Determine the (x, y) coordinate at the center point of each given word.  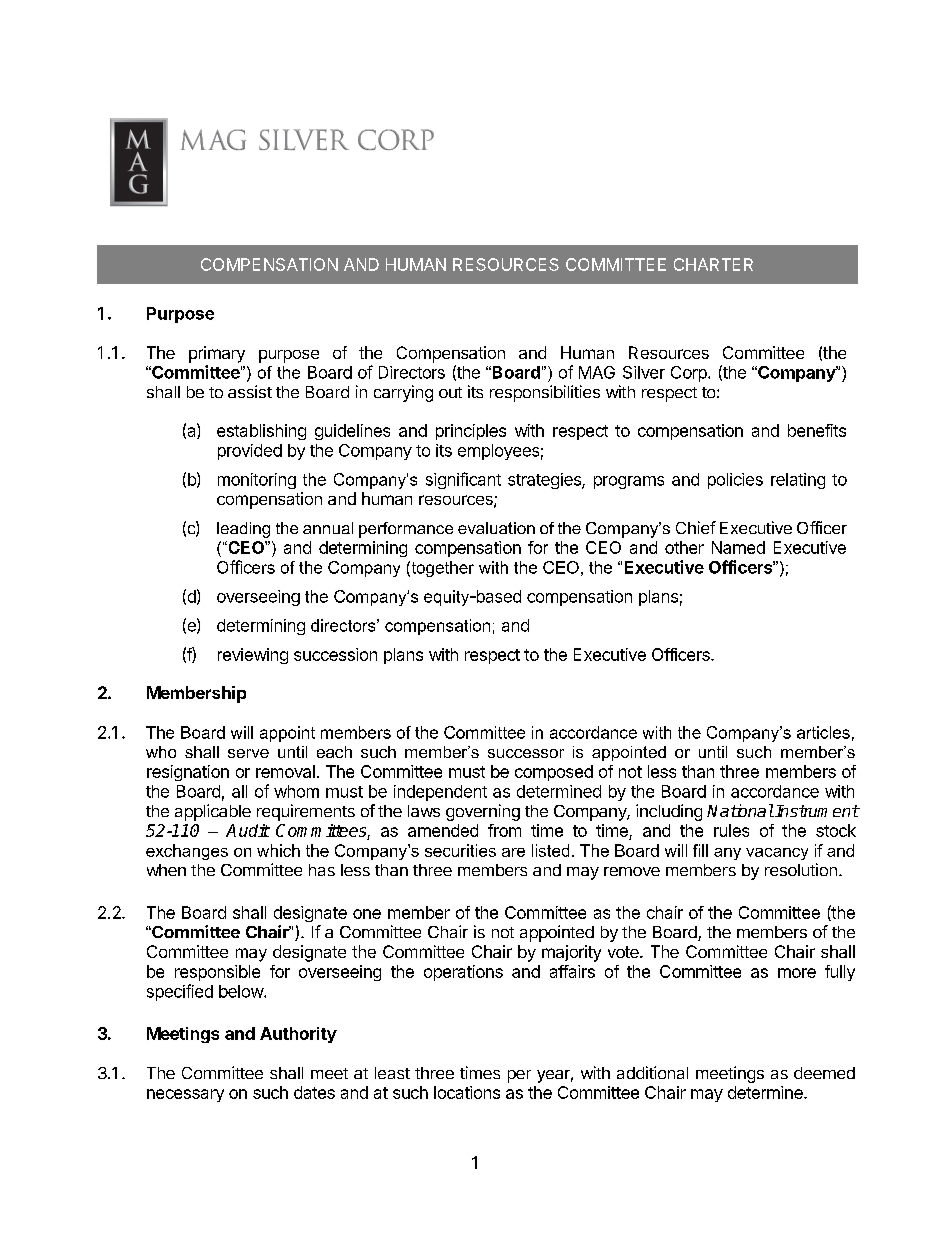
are (513, 852)
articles (823, 732)
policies (735, 481)
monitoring (257, 481)
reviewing (253, 656)
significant (463, 480)
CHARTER (713, 264)
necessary (185, 1095)
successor (526, 753)
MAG (597, 372)
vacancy (777, 854)
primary (217, 354)
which (278, 850)
